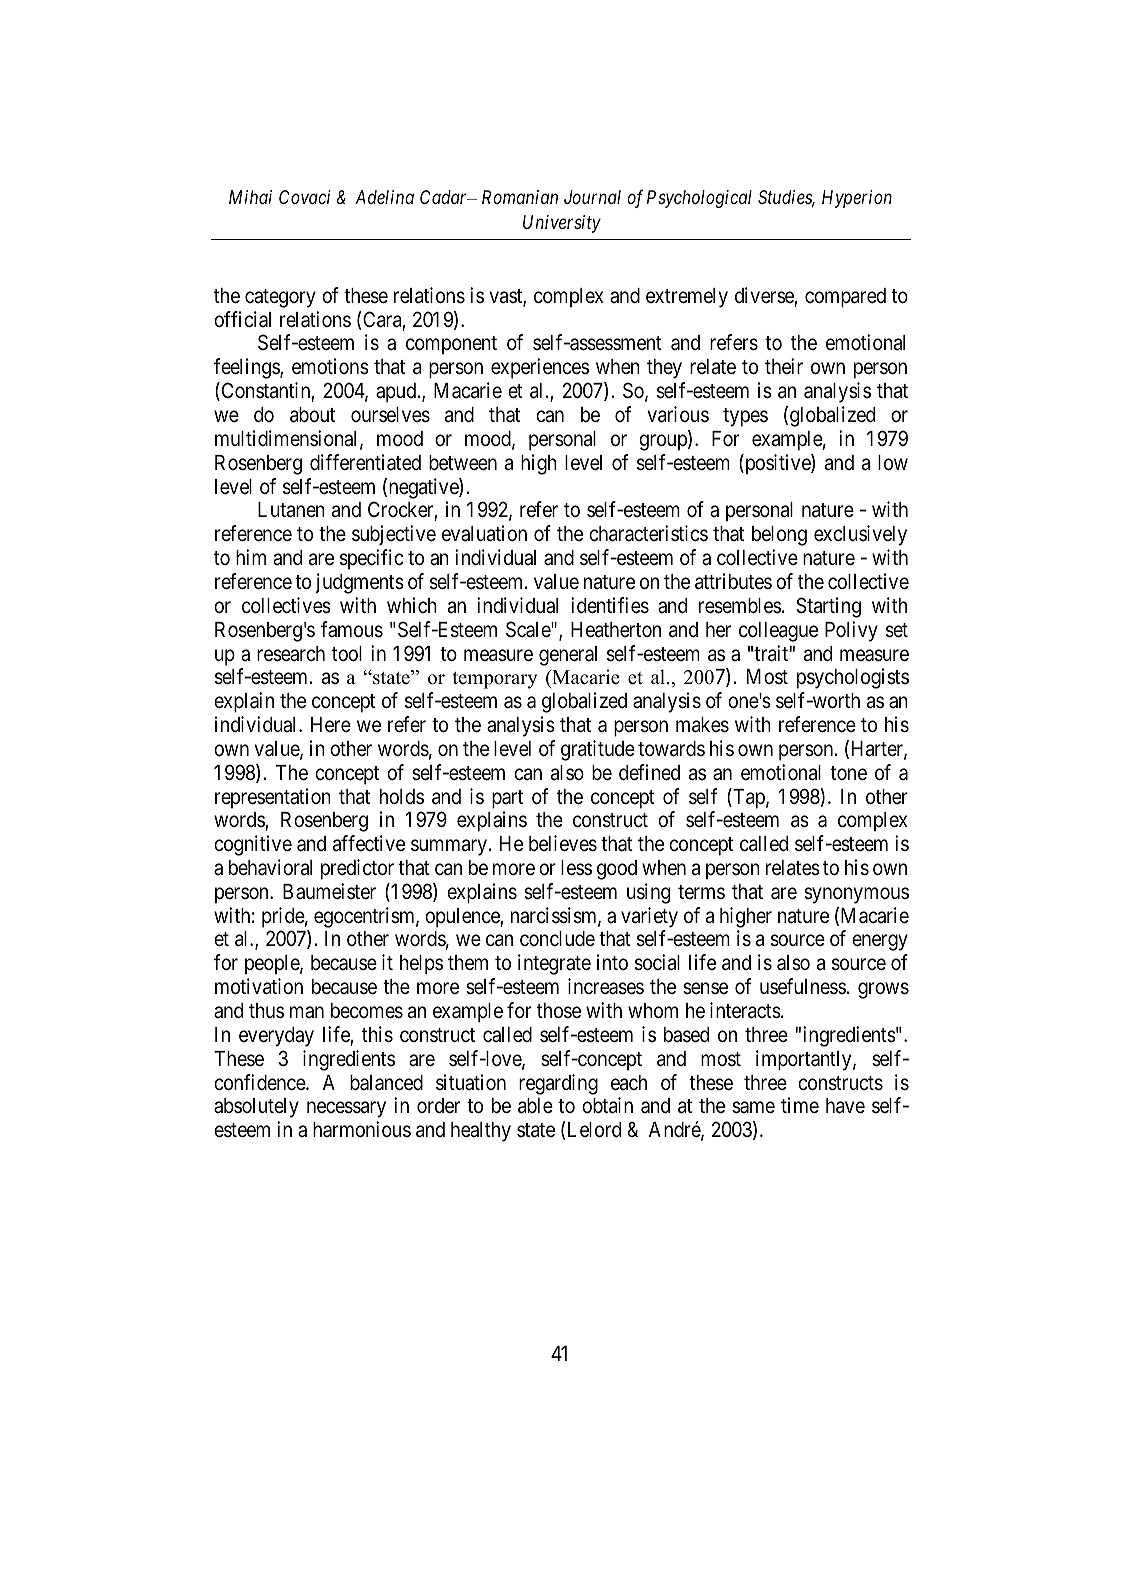 This image has width=1122, height=1587. What do you see at coordinates (562, 224) in the image?
I see `University` at bounding box center [562, 224].
